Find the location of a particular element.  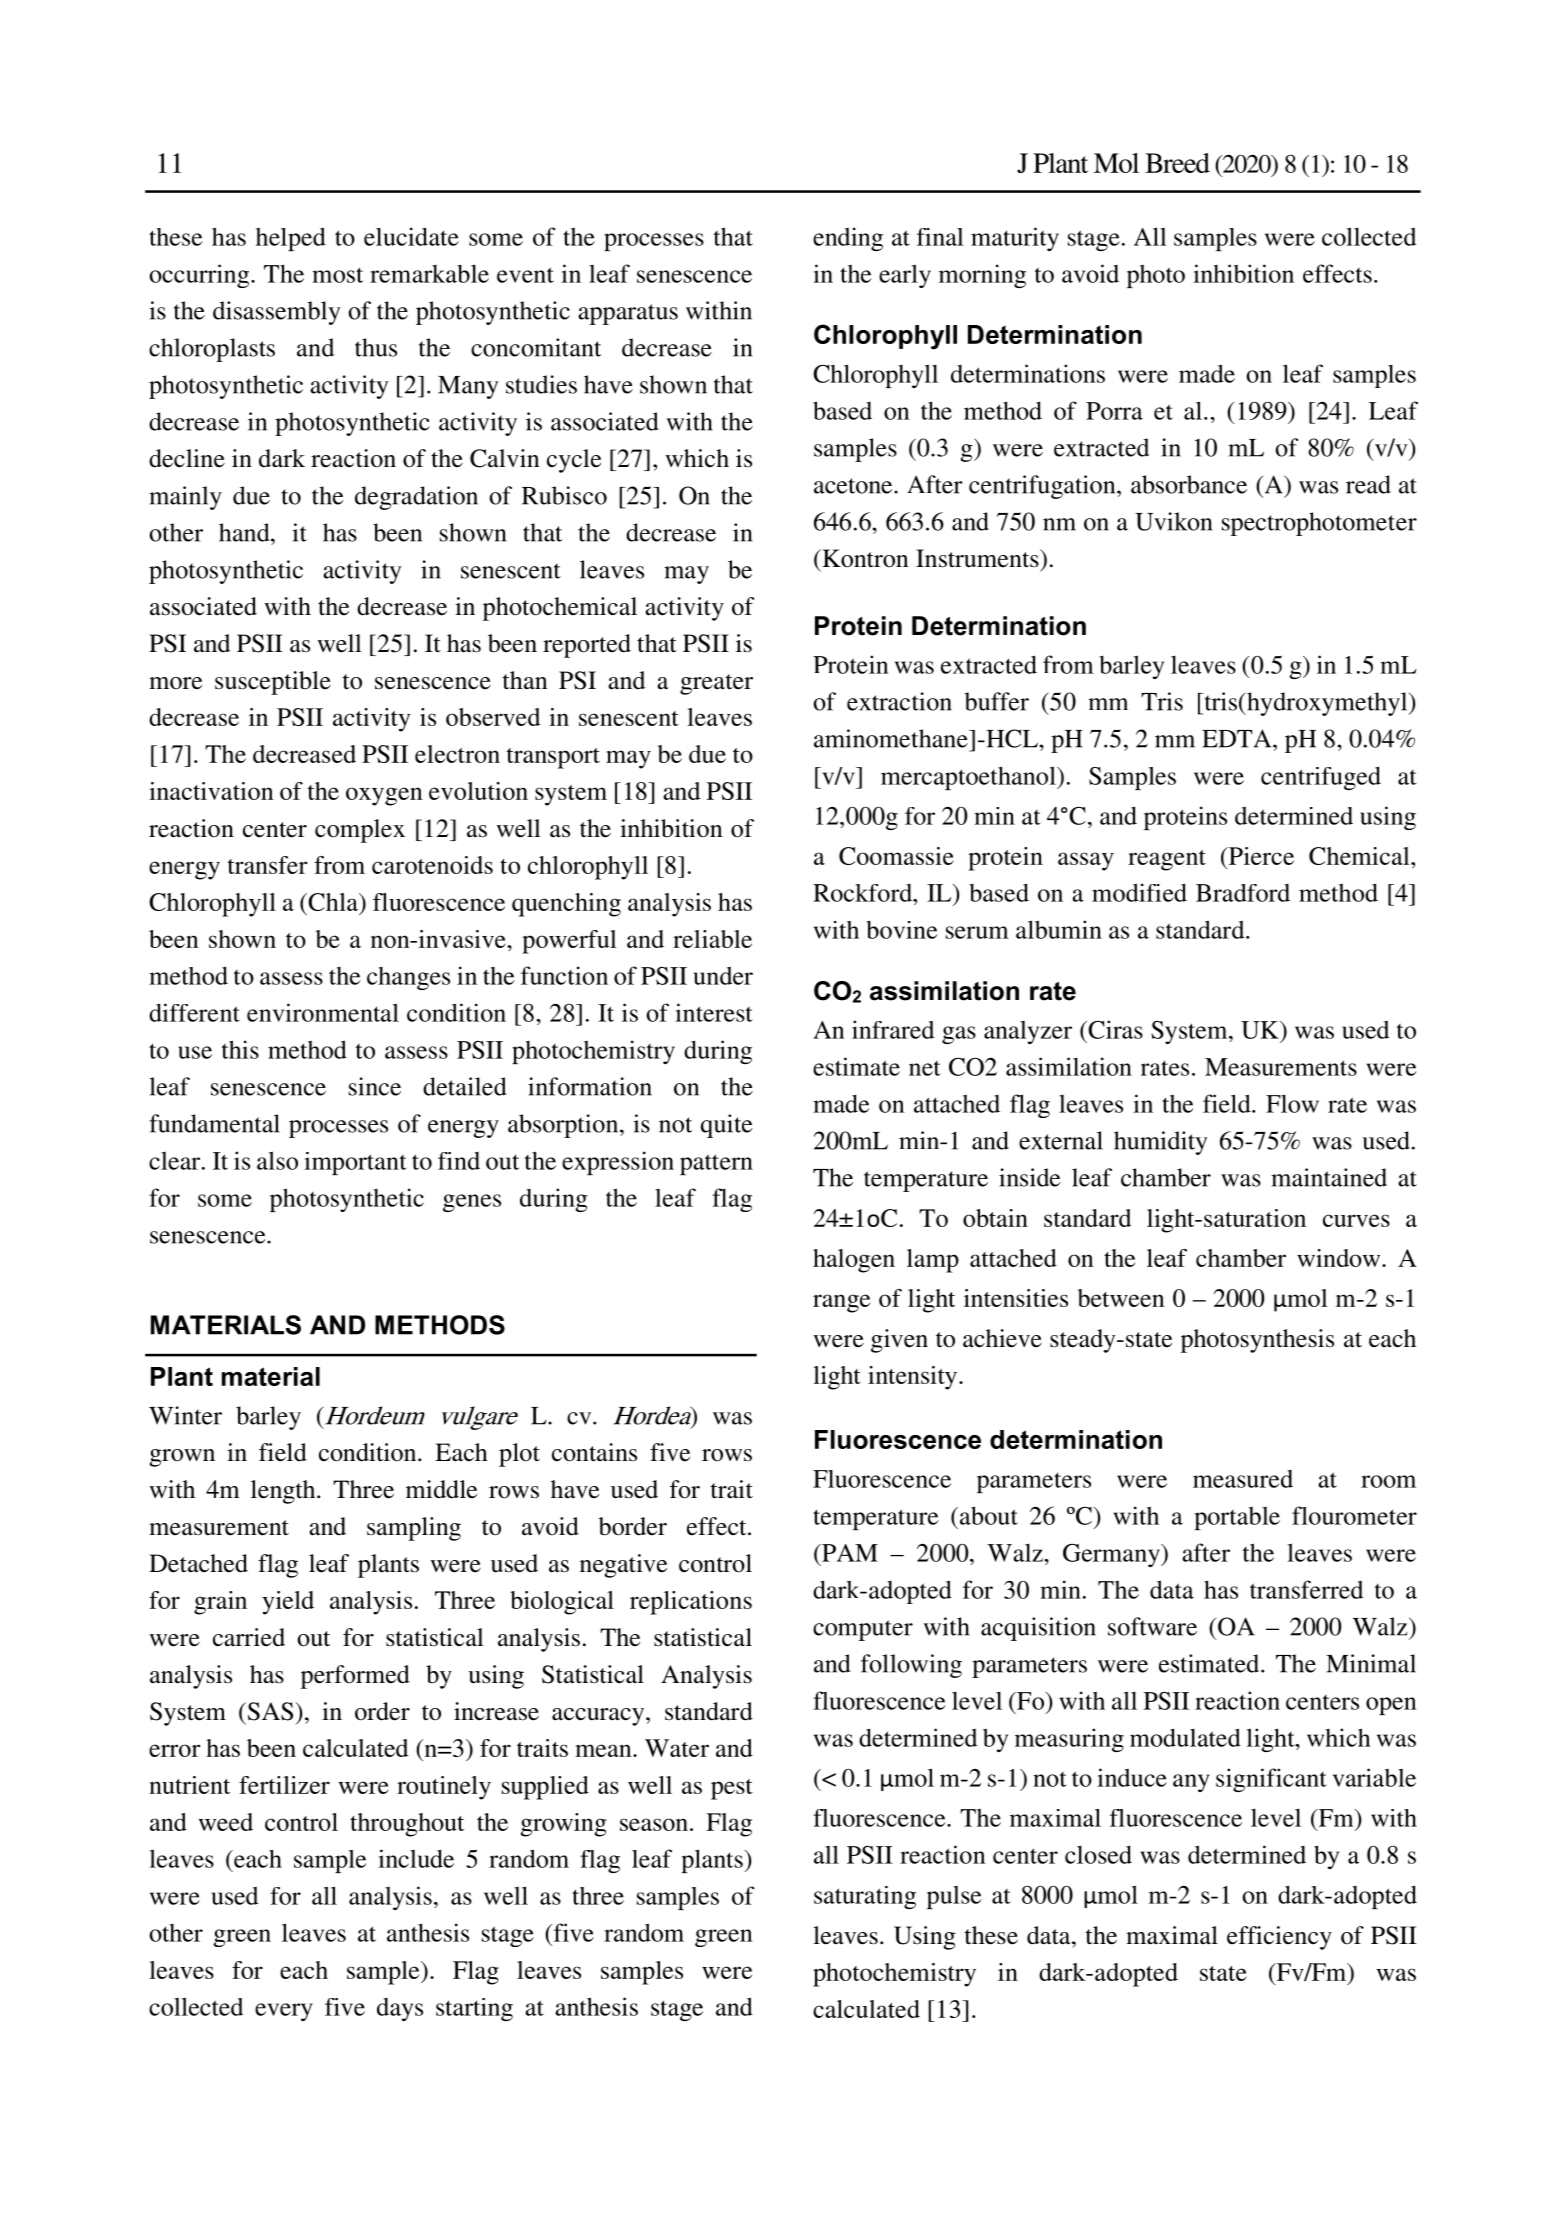

saturating is located at coordinates (865, 1897).
